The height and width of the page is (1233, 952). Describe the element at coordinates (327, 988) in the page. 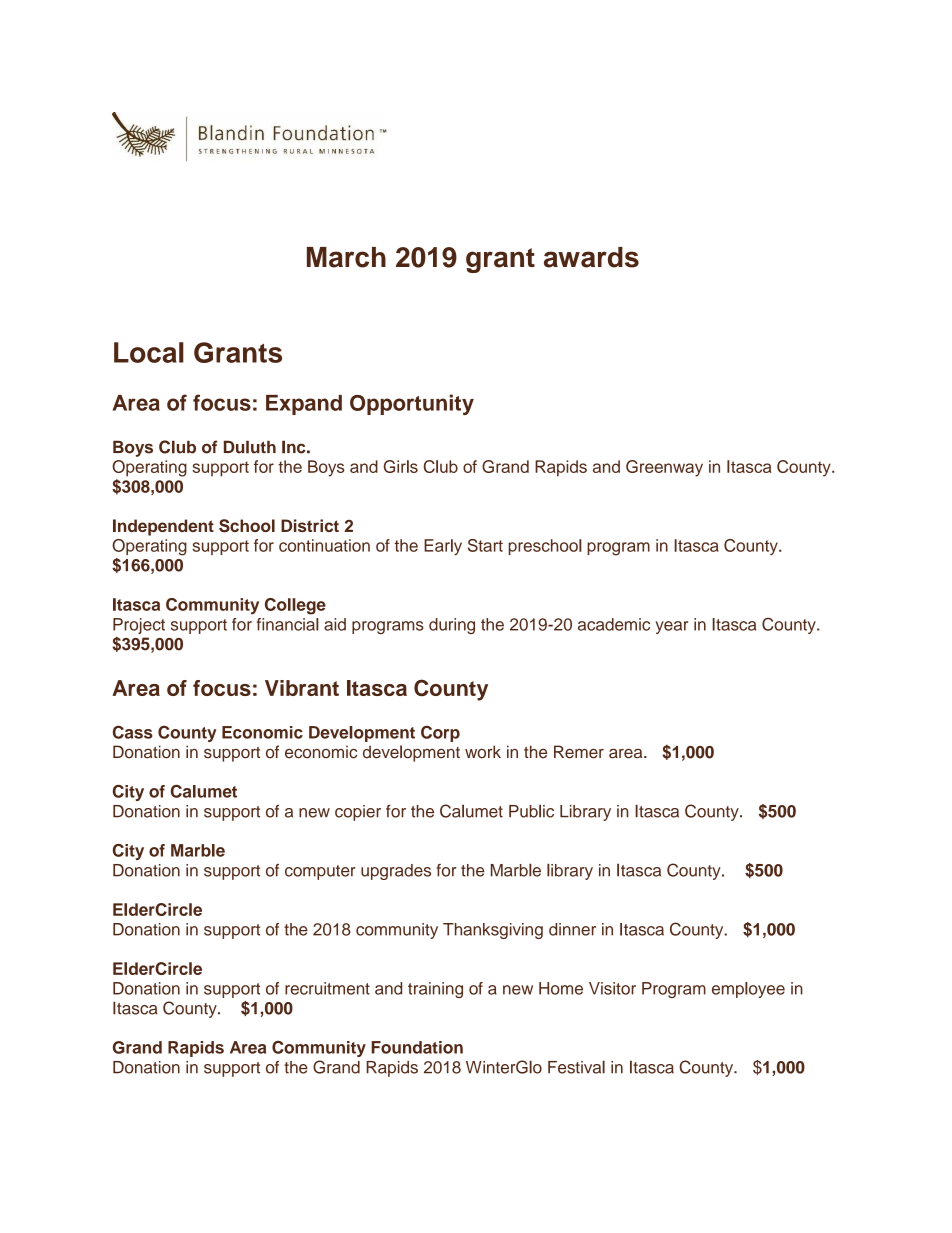

I see `recruitment` at that location.
